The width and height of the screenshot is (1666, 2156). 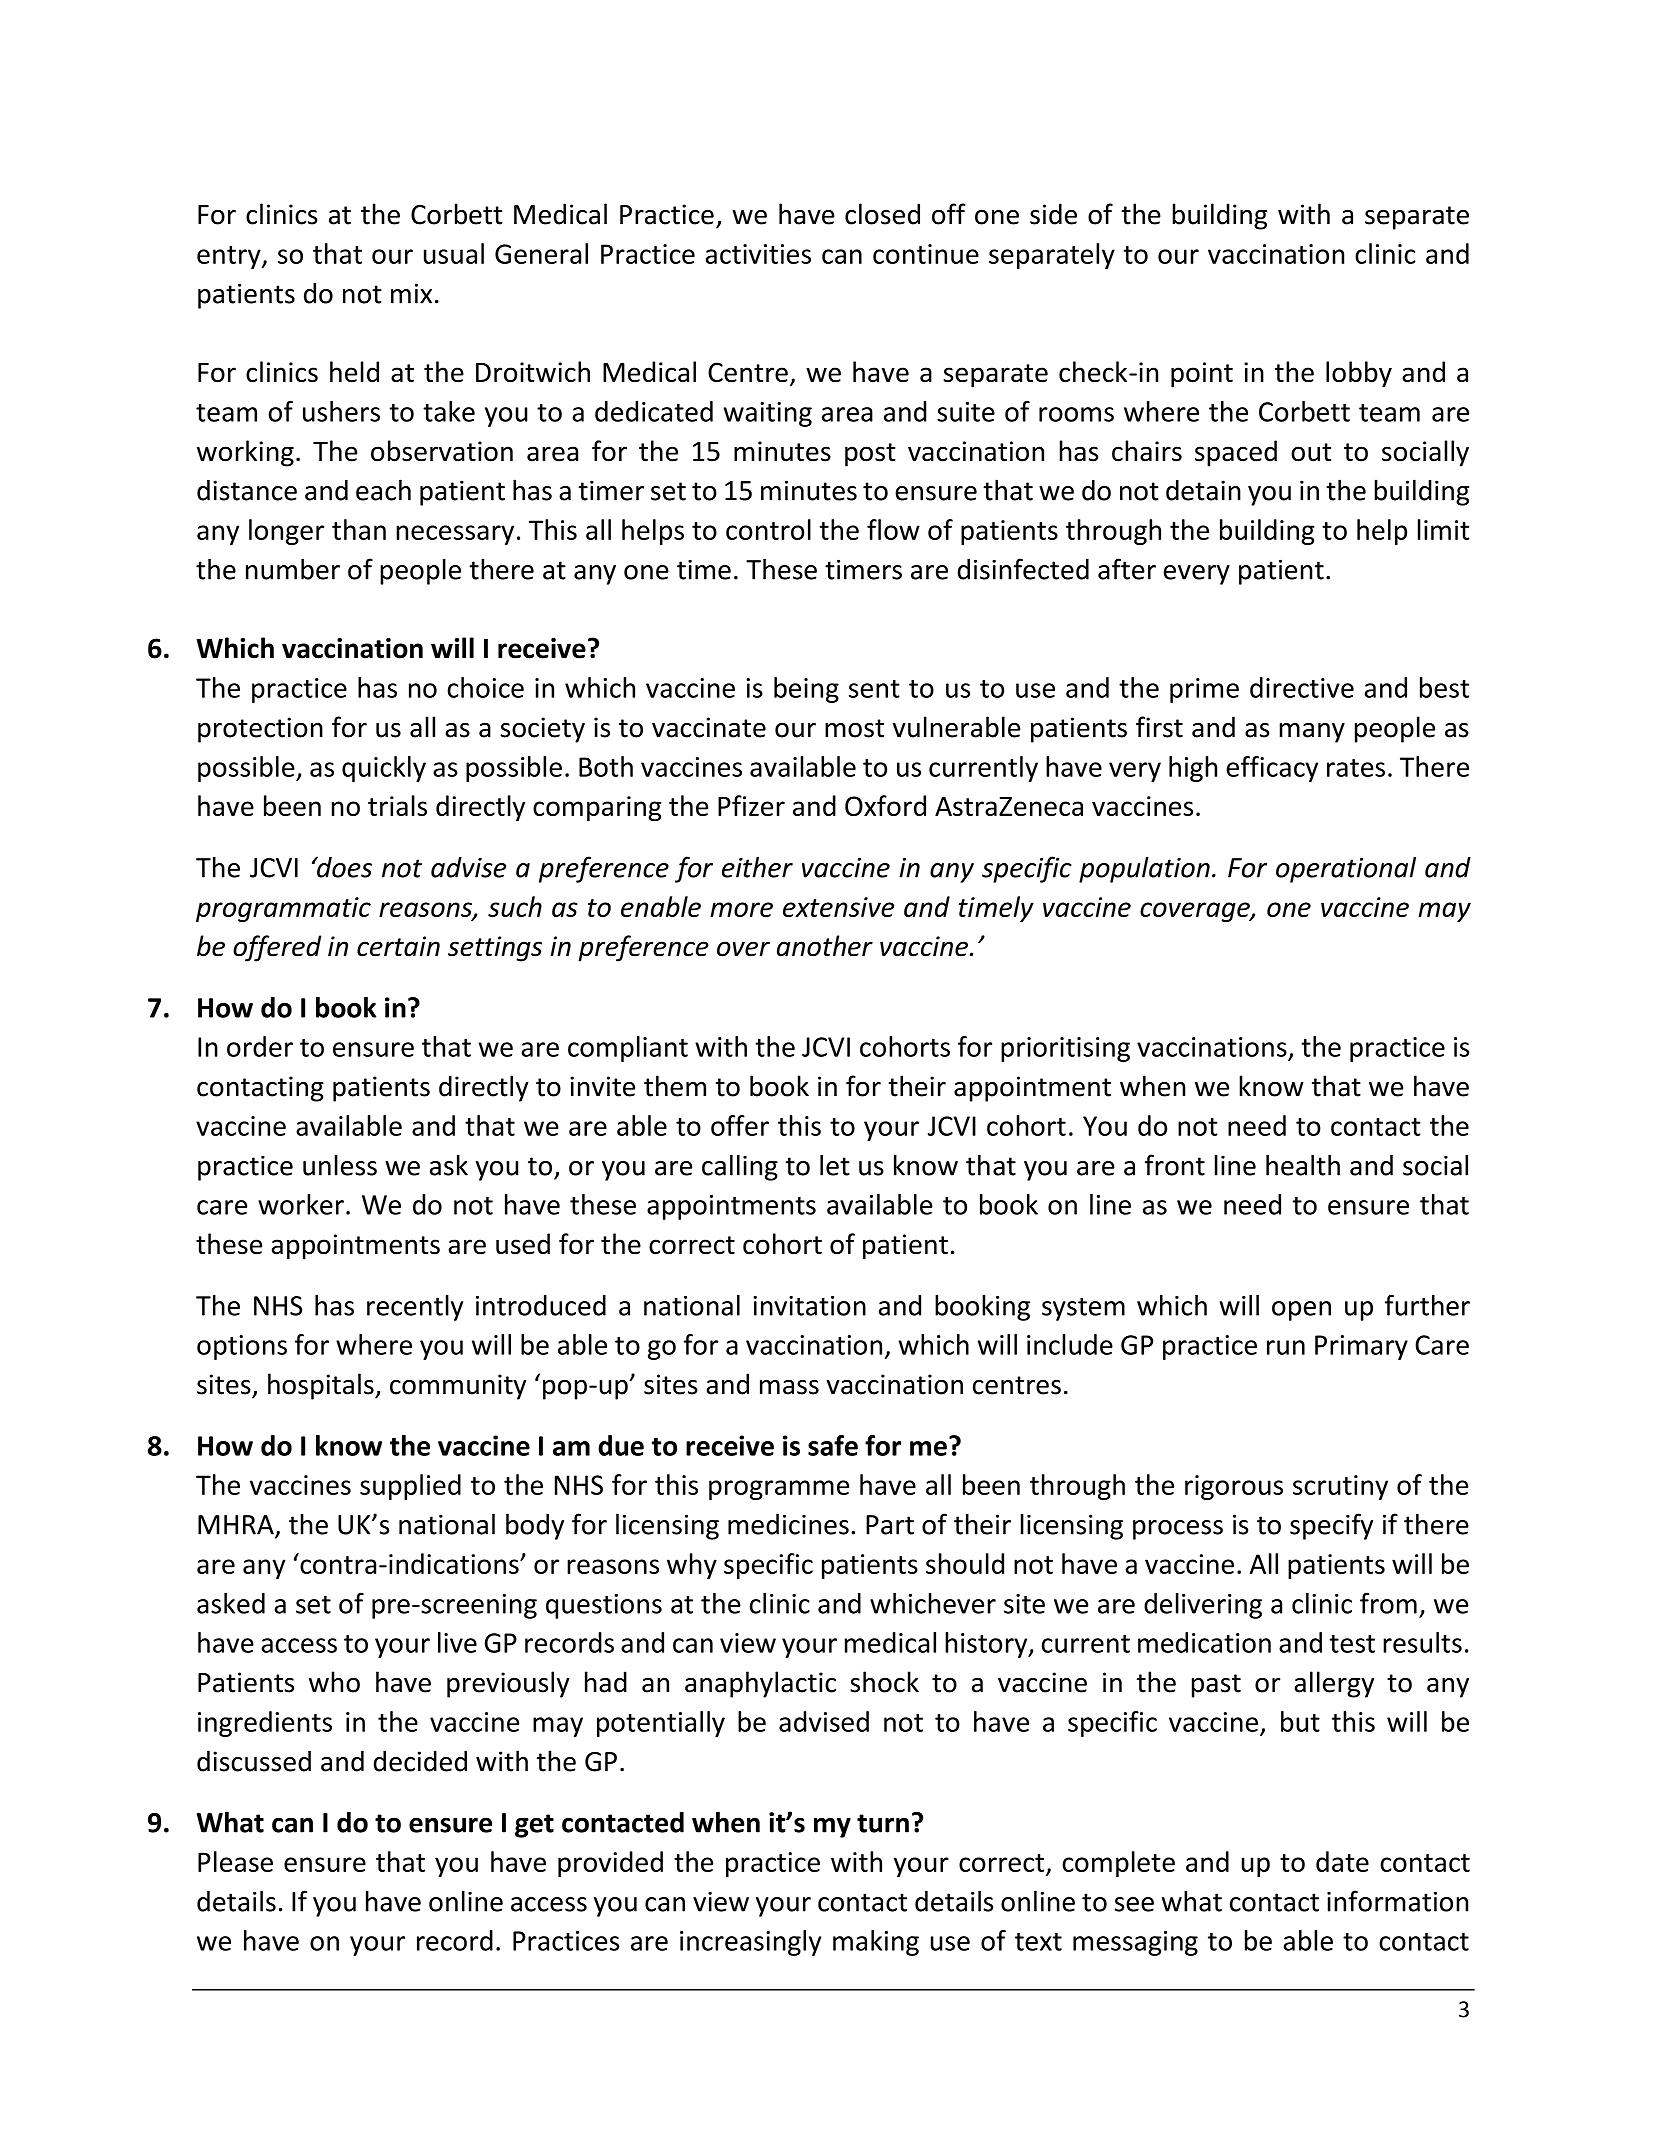 I want to click on activities, so click(x=758, y=254).
